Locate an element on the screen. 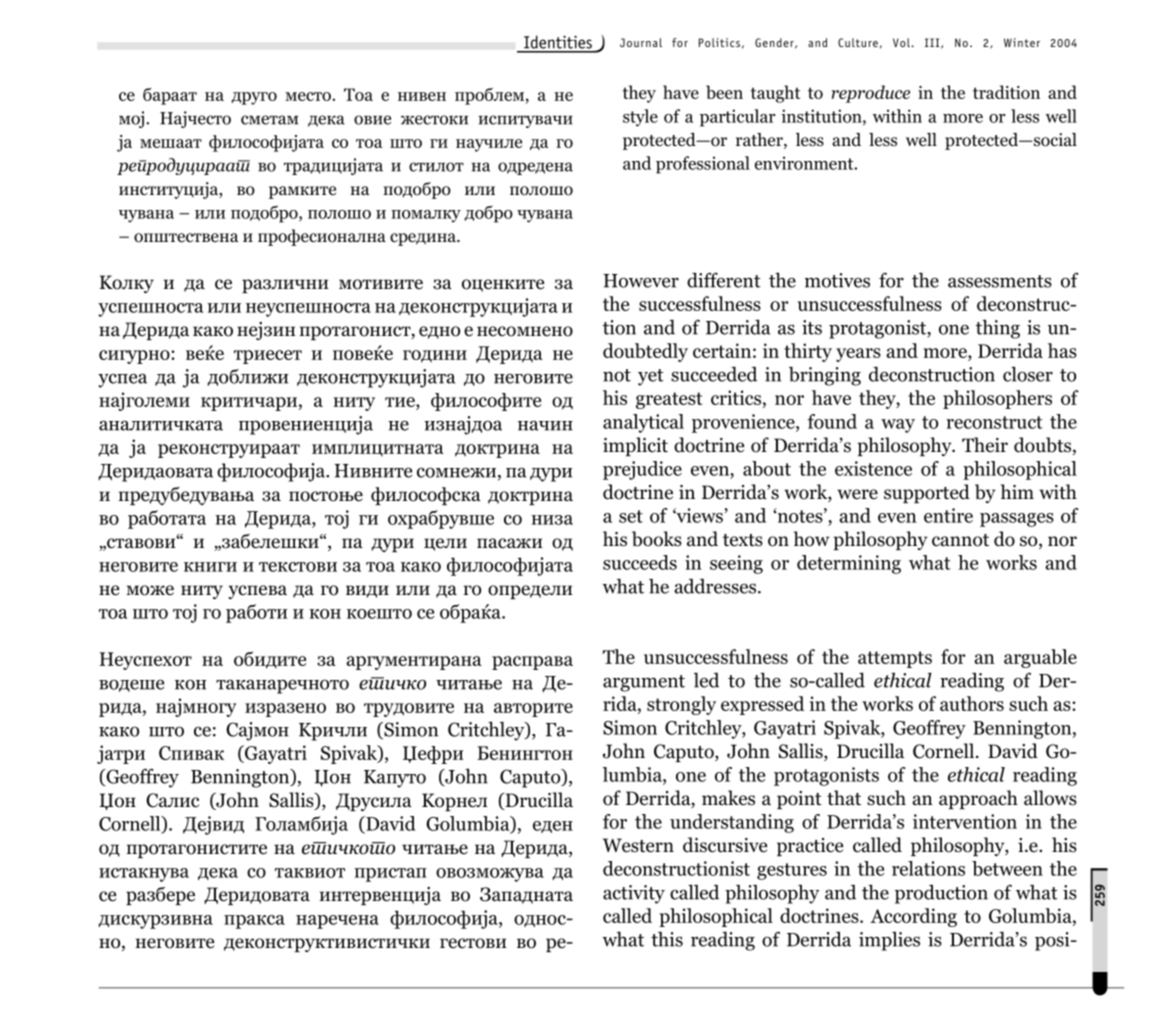  Winter is located at coordinates (1022, 42).
